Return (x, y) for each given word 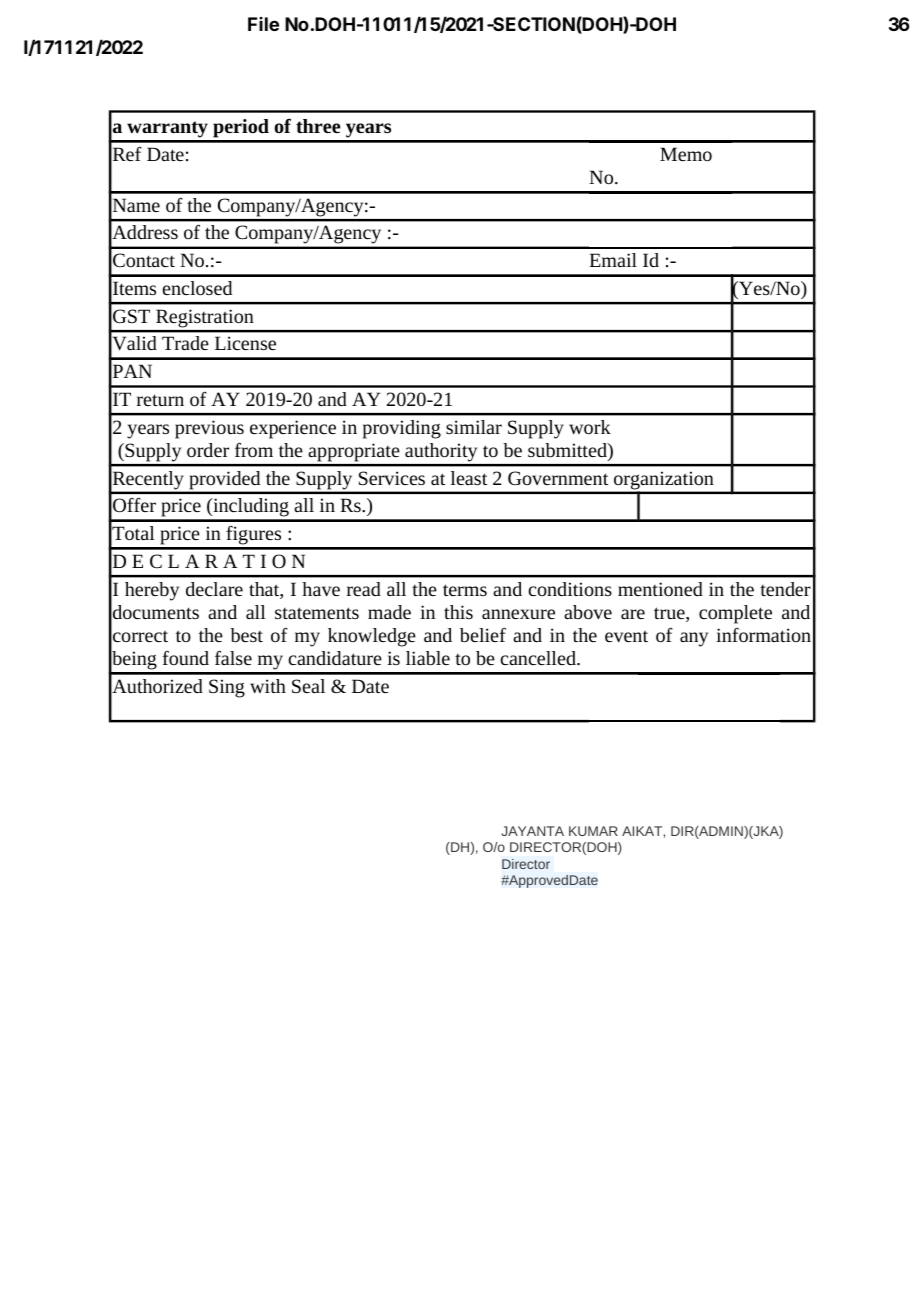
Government (558, 478)
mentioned (660, 589)
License (245, 343)
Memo (686, 154)
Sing (227, 688)
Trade (185, 343)
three (318, 126)
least (469, 478)
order (208, 450)
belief (483, 635)
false (233, 658)
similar (474, 427)
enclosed (197, 288)
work (590, 427)
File (263, 24)
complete (735, 614)
